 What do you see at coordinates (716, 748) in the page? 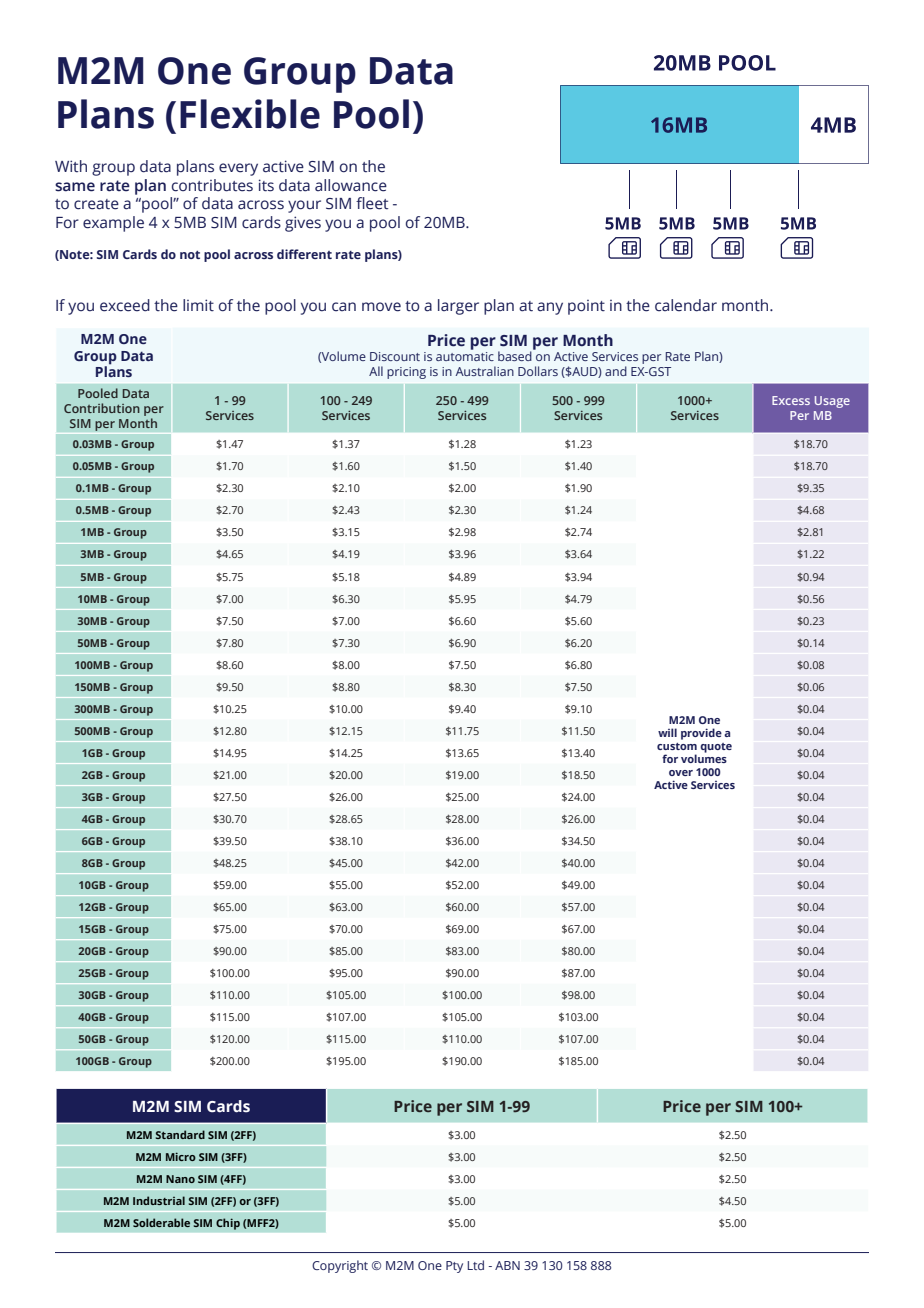
I see `quote` at bounding box center [716, 748].
